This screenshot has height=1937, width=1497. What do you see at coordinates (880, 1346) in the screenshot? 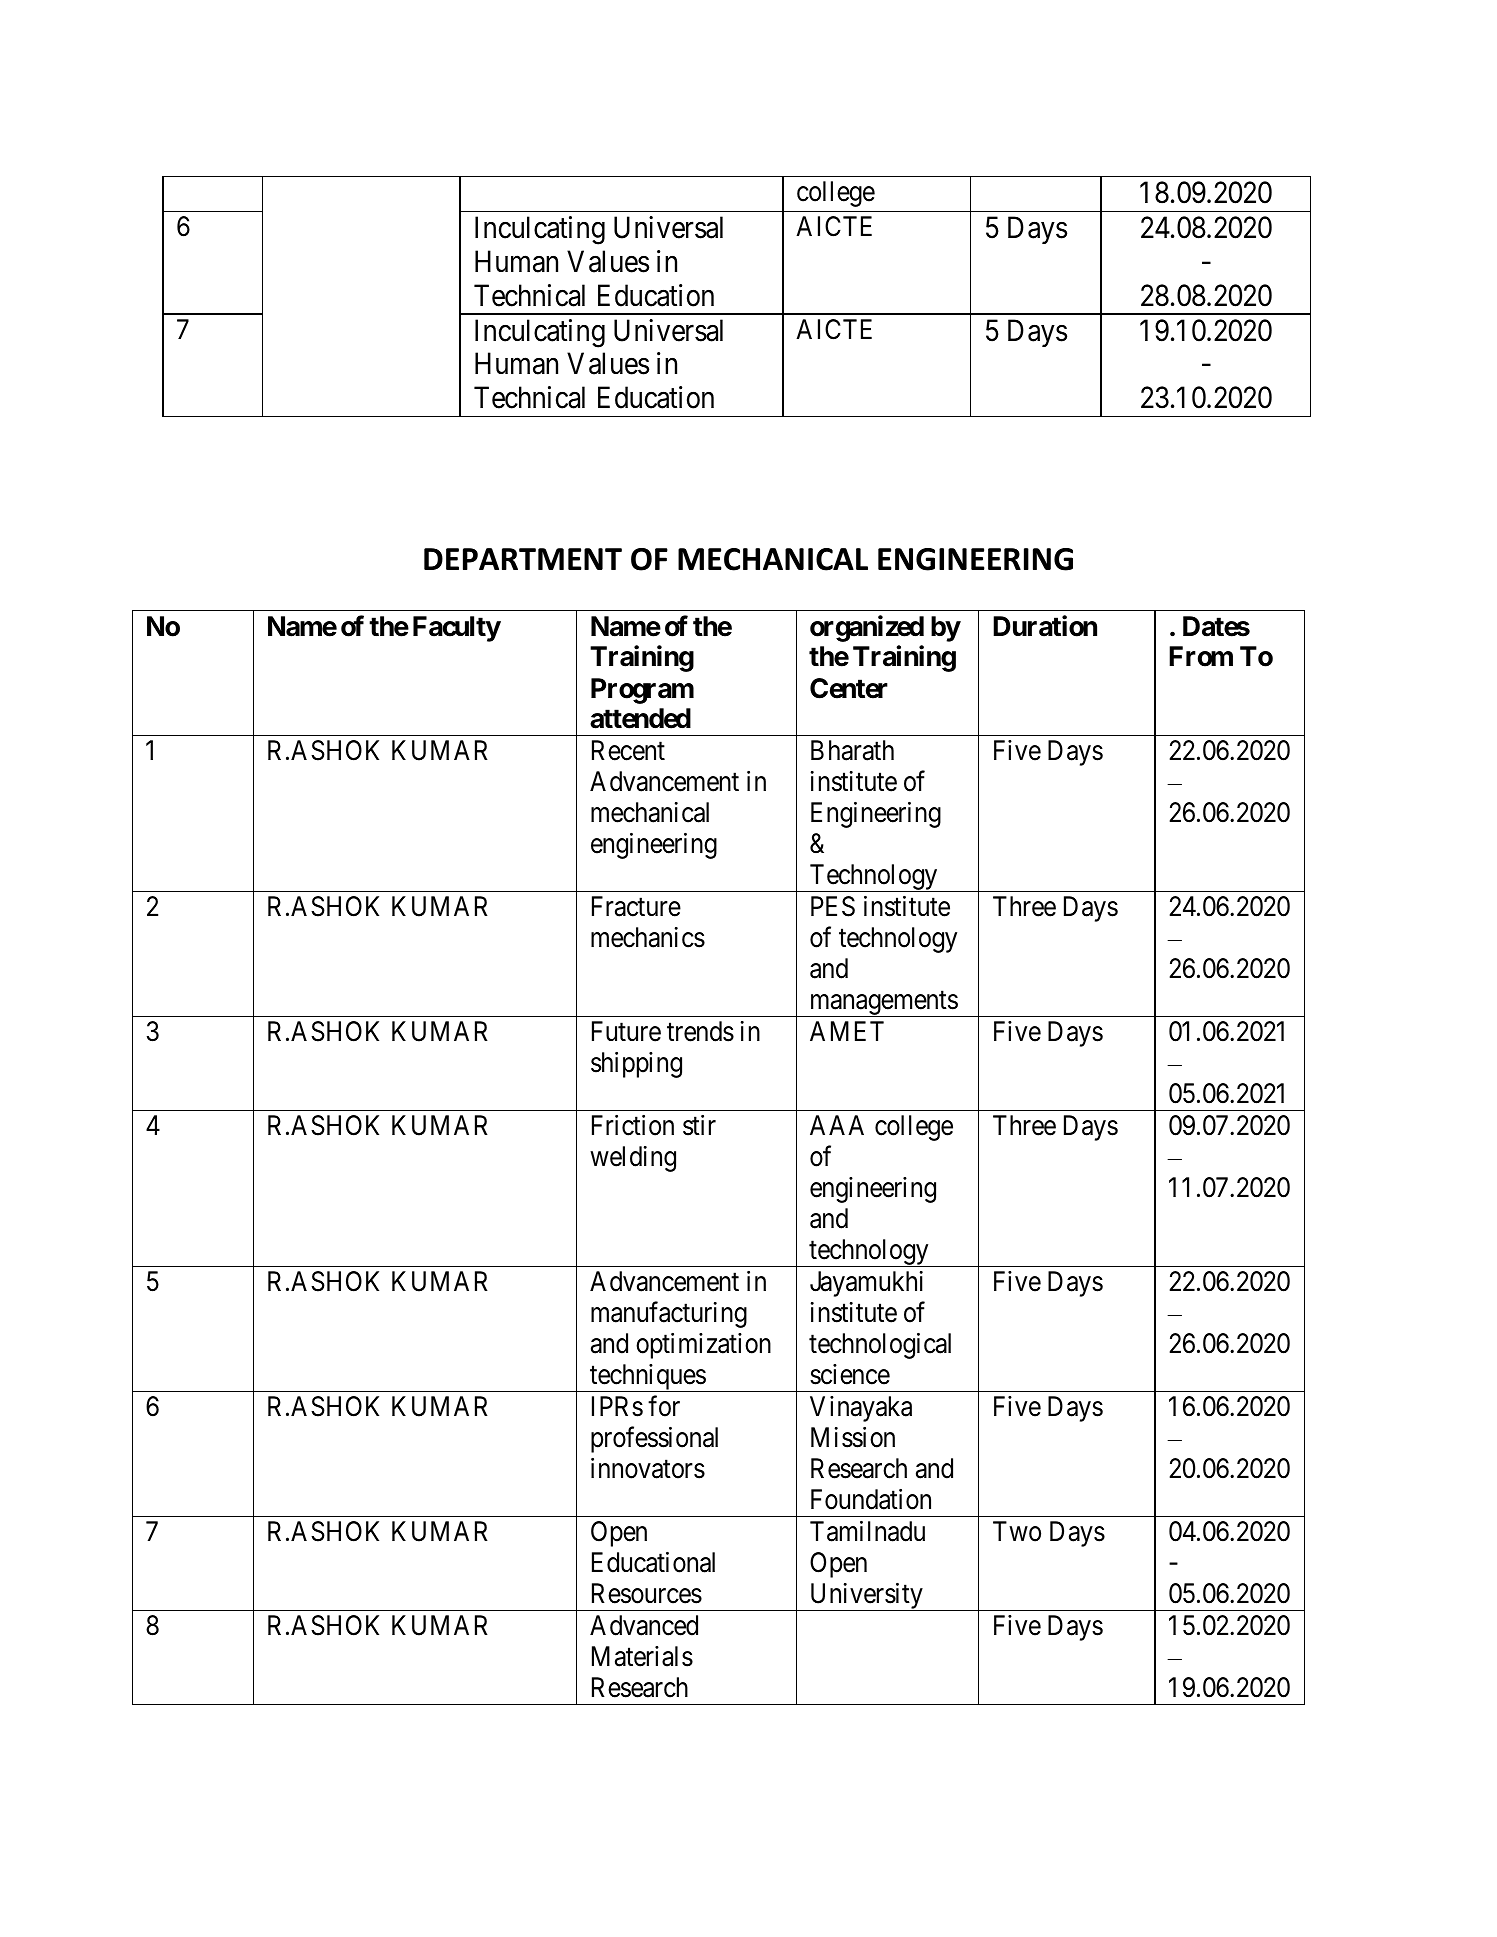
I see `technological` at bounding box center [880, 1346].
